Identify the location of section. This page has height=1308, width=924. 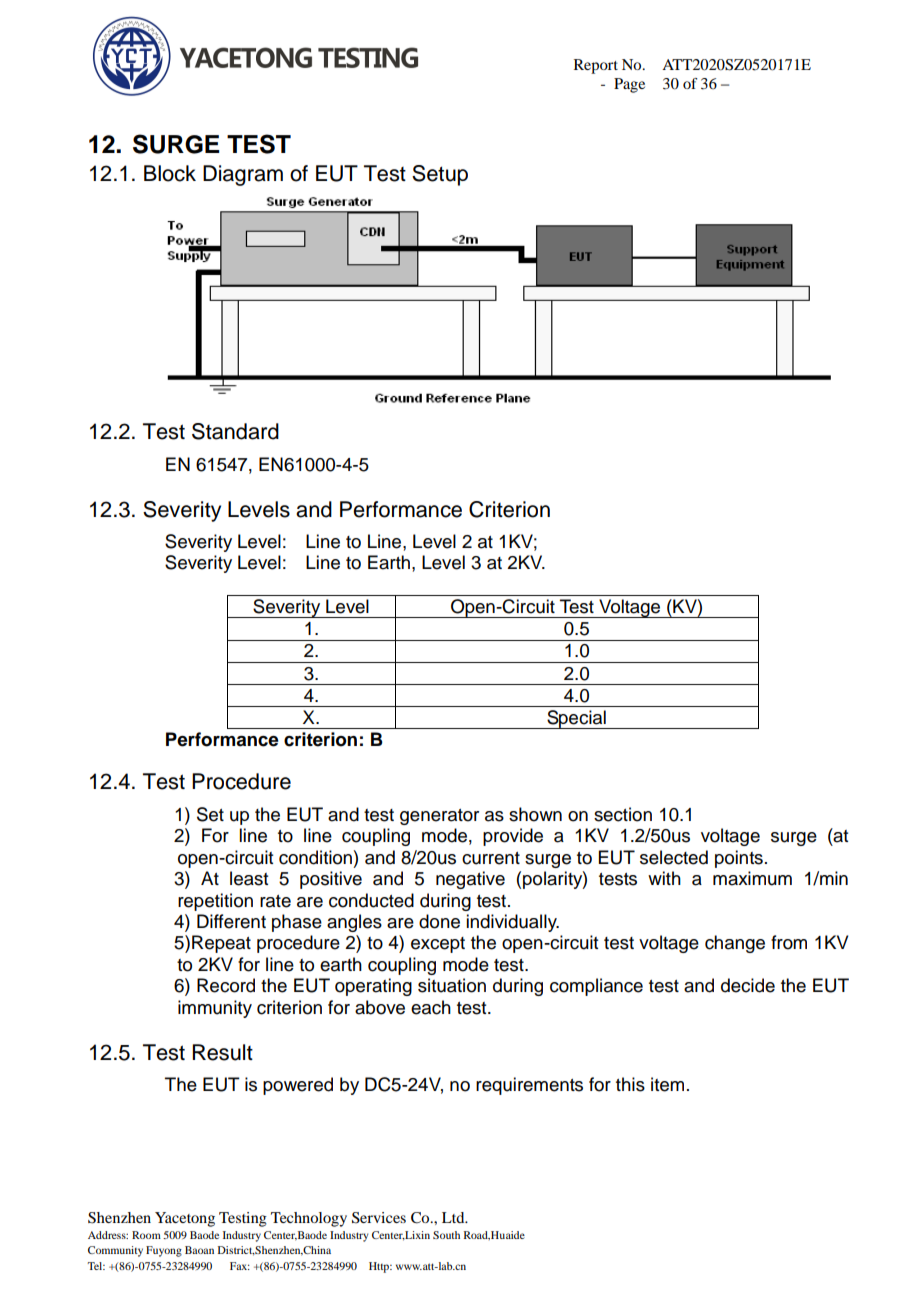
(623, 814).
